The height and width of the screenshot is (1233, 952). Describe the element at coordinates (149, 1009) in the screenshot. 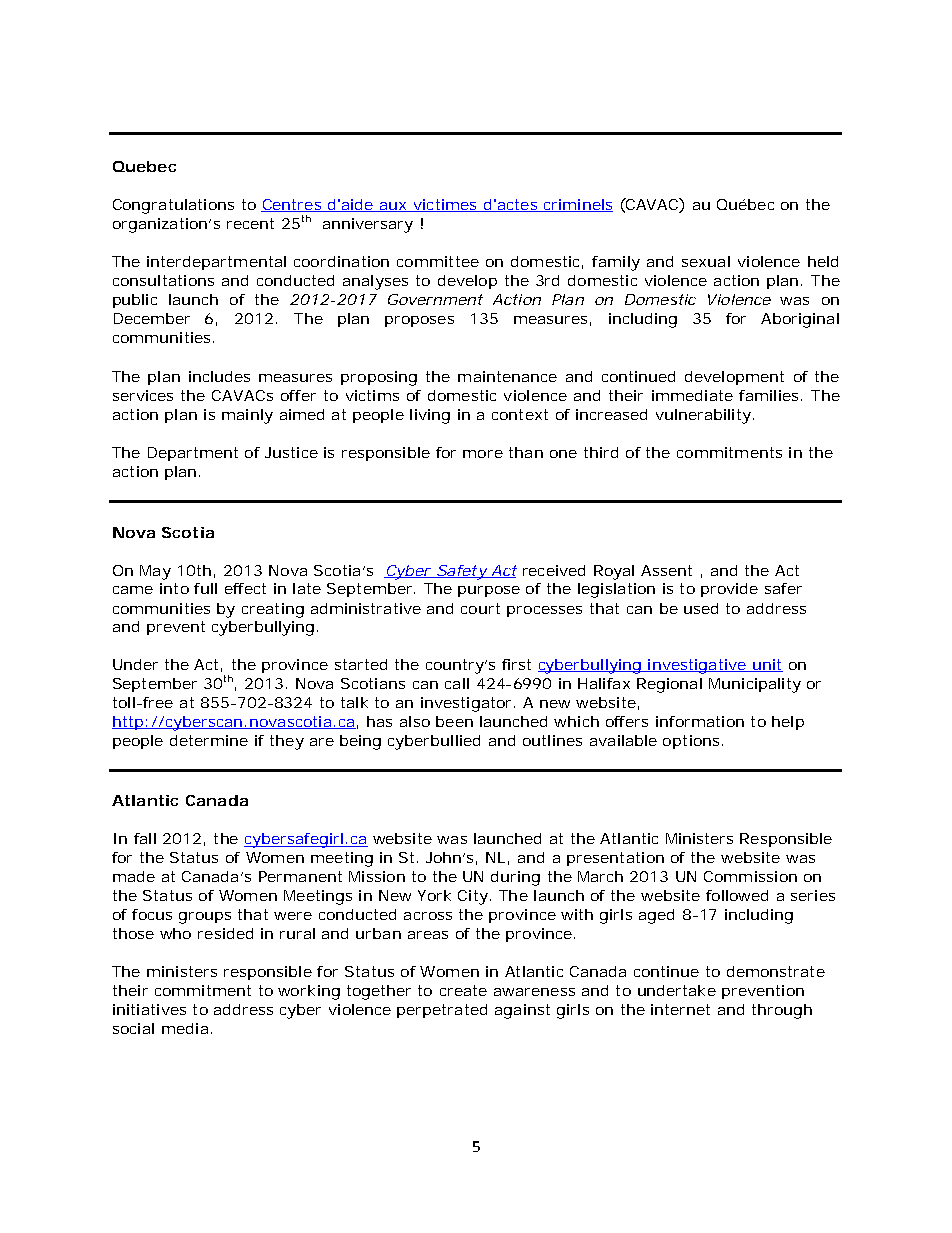

I see `initiatives` at that location.
